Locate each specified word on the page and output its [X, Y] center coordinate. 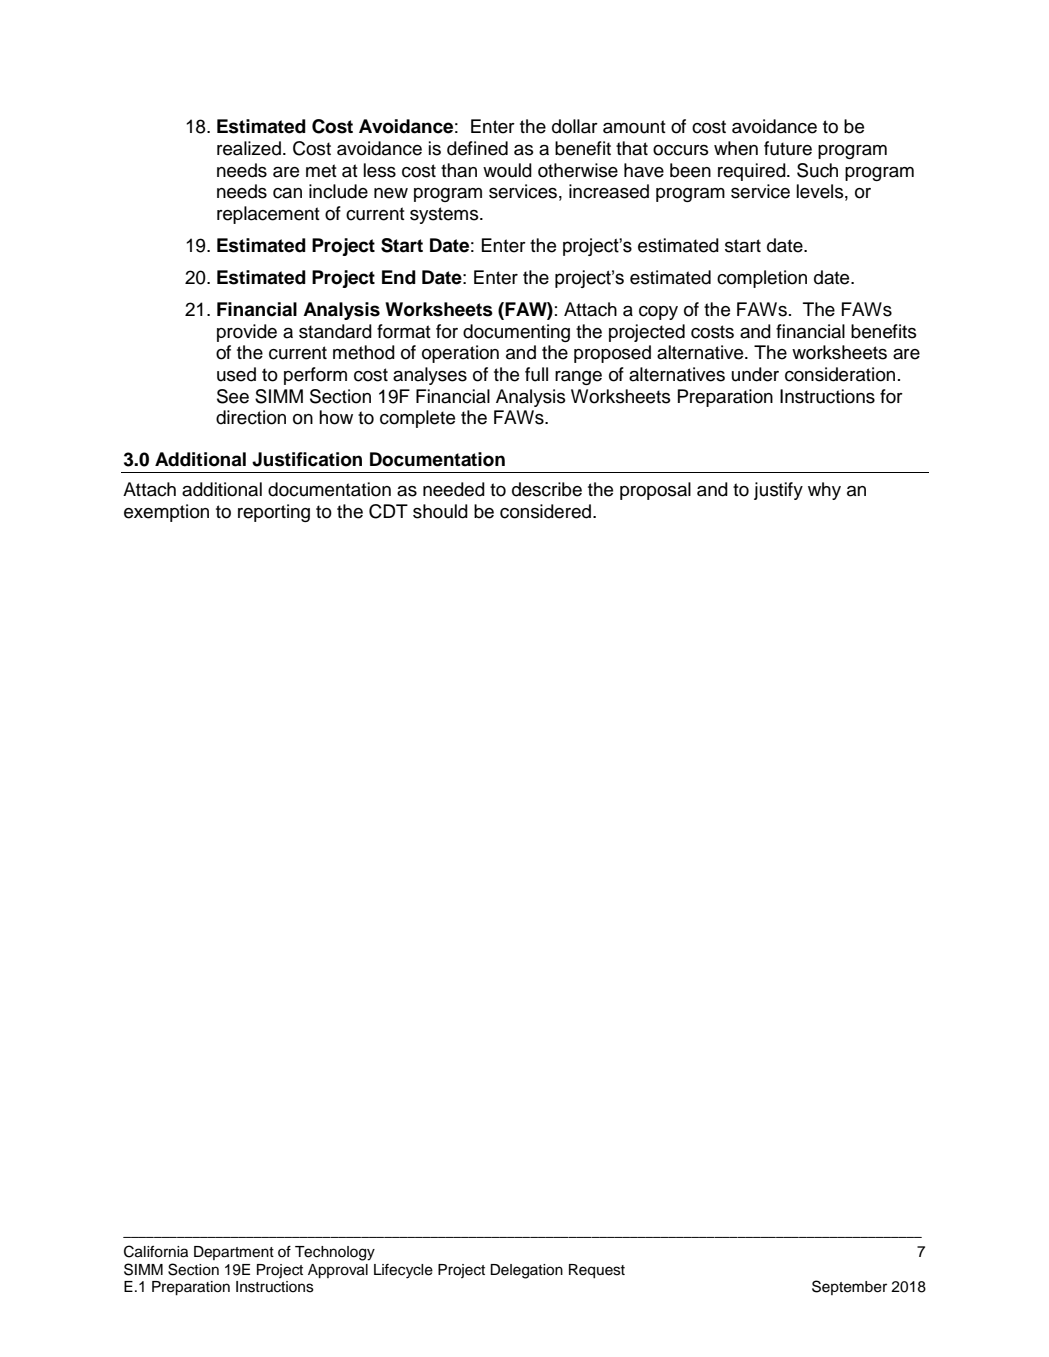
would [507, 170]
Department [234, 1253]
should [440, 511]
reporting [274, 513]
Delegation [526, 1271]
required [753, 172]
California [156, 1251]
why [824, 491]
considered [545, 511]
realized [249, 148]
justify [778, 491]
